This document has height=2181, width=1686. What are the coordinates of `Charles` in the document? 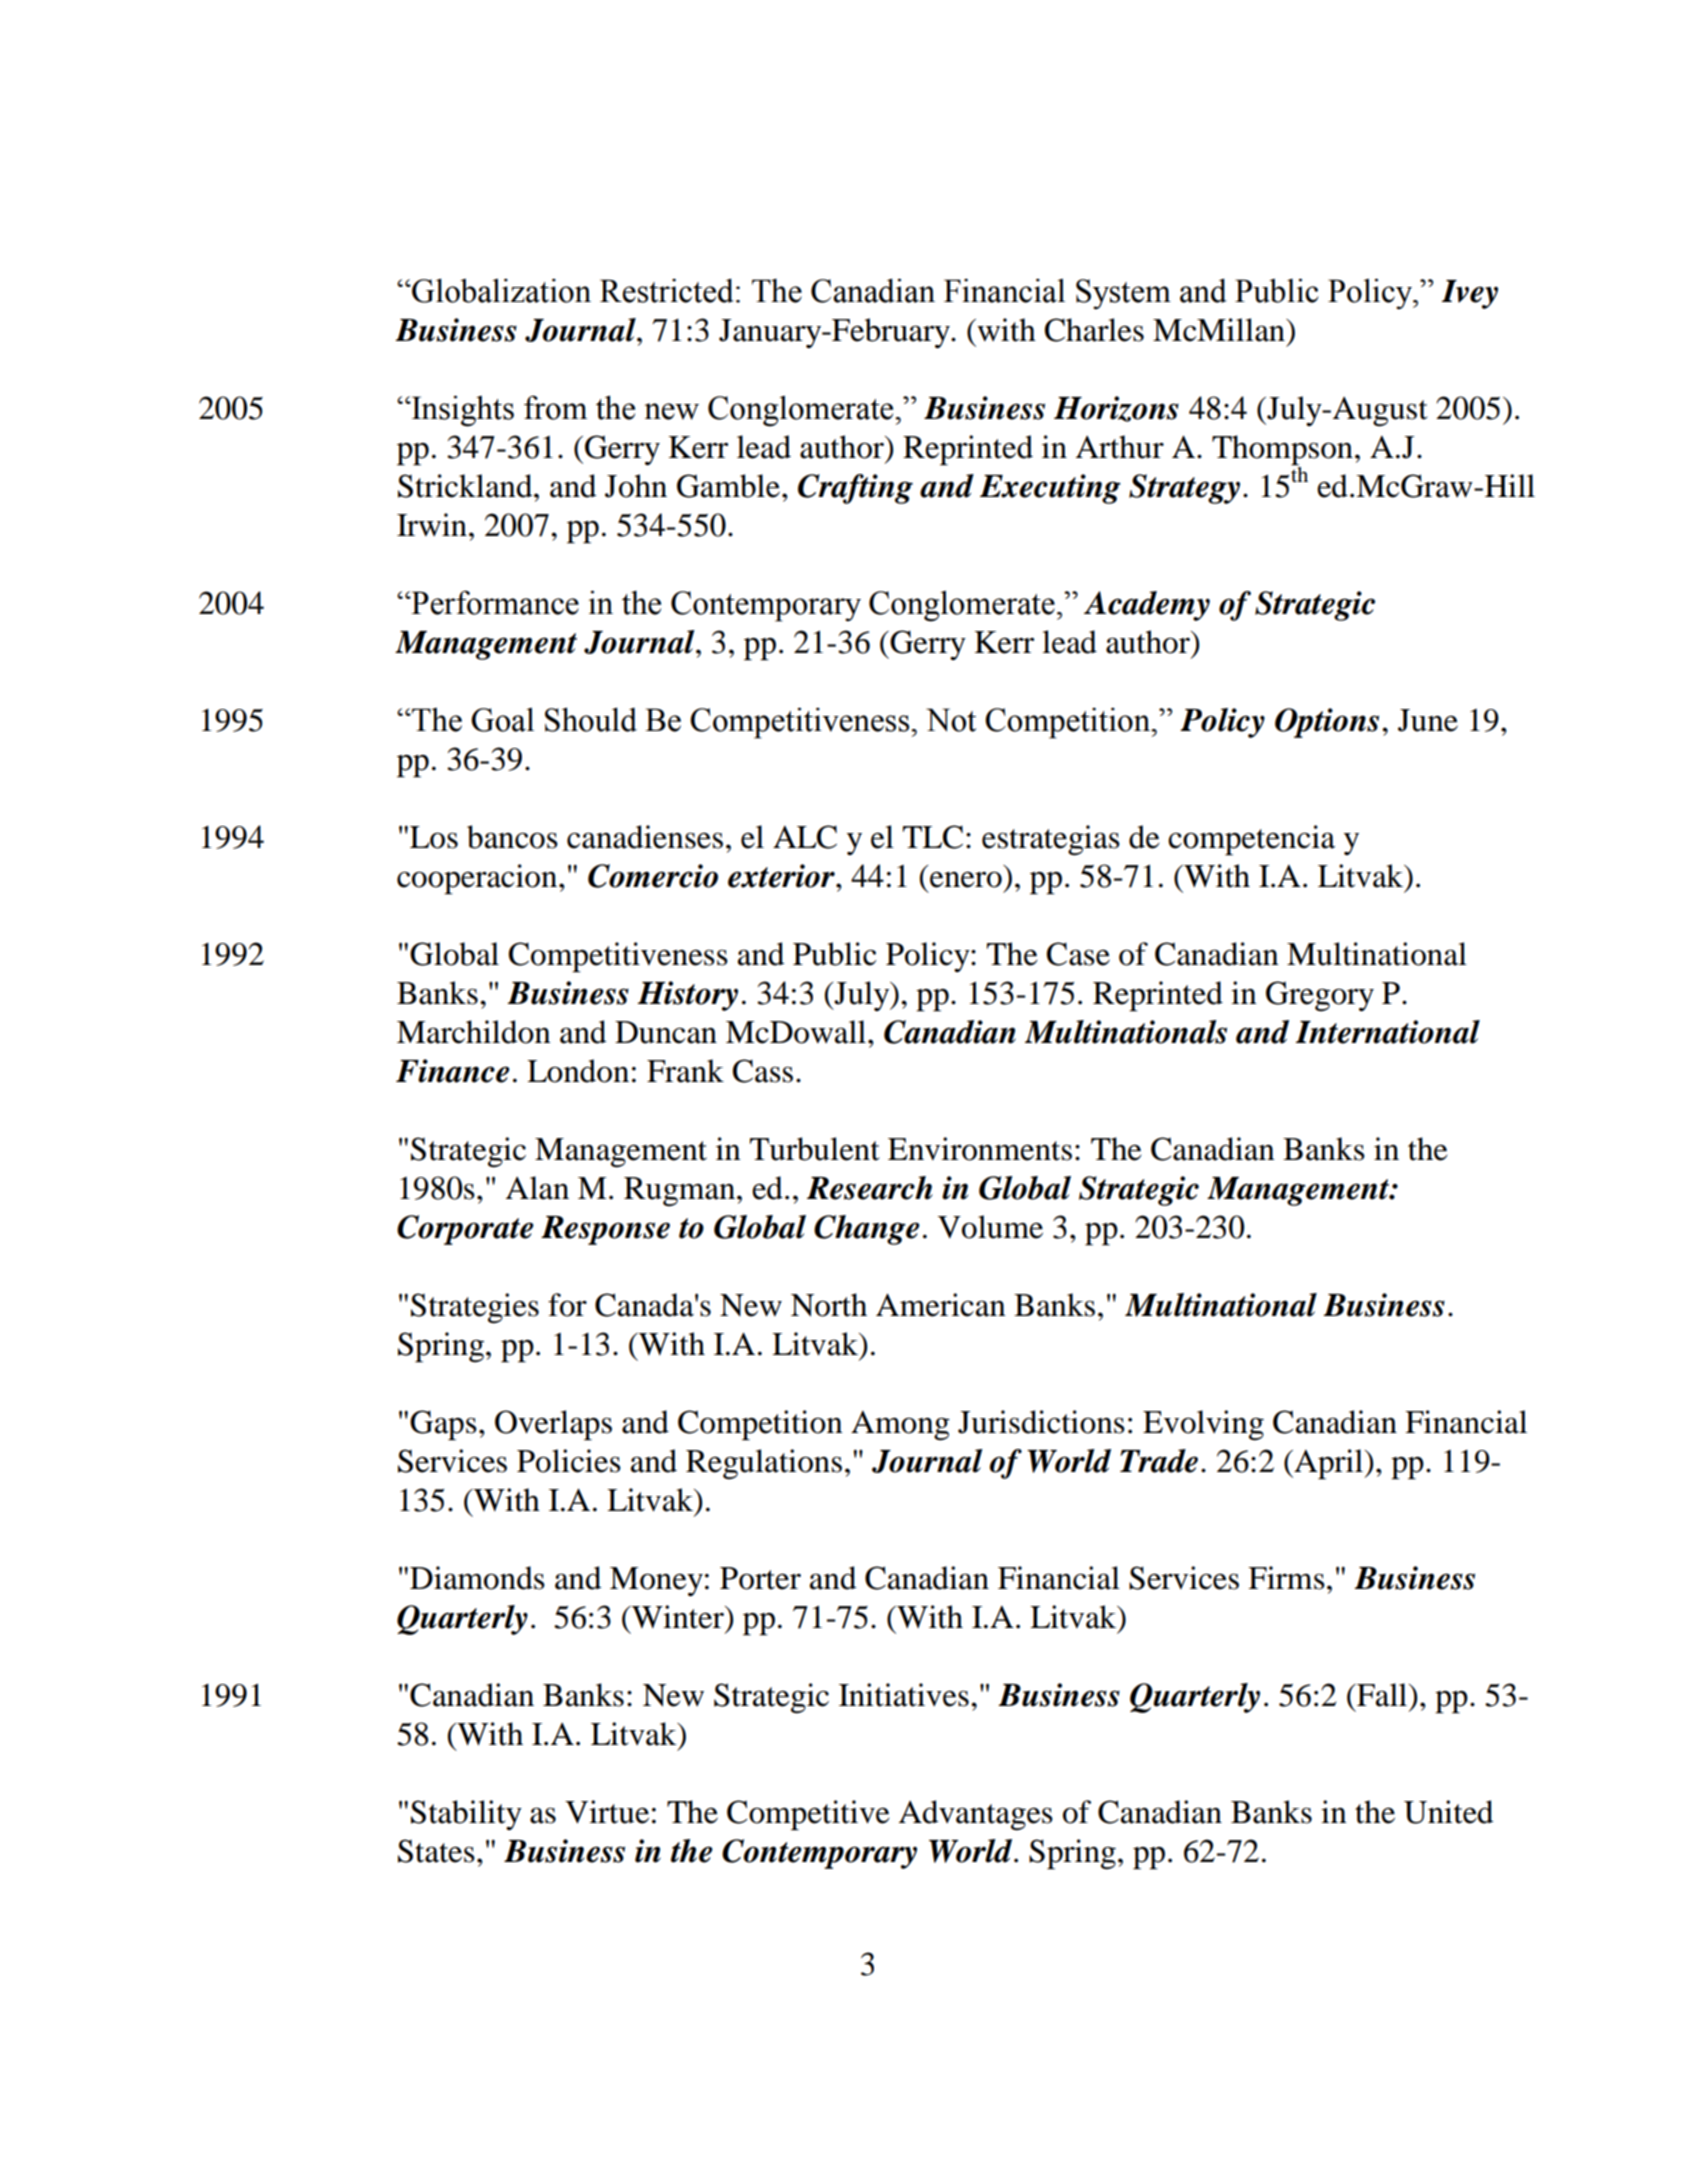 It's located at (1094, 330).
